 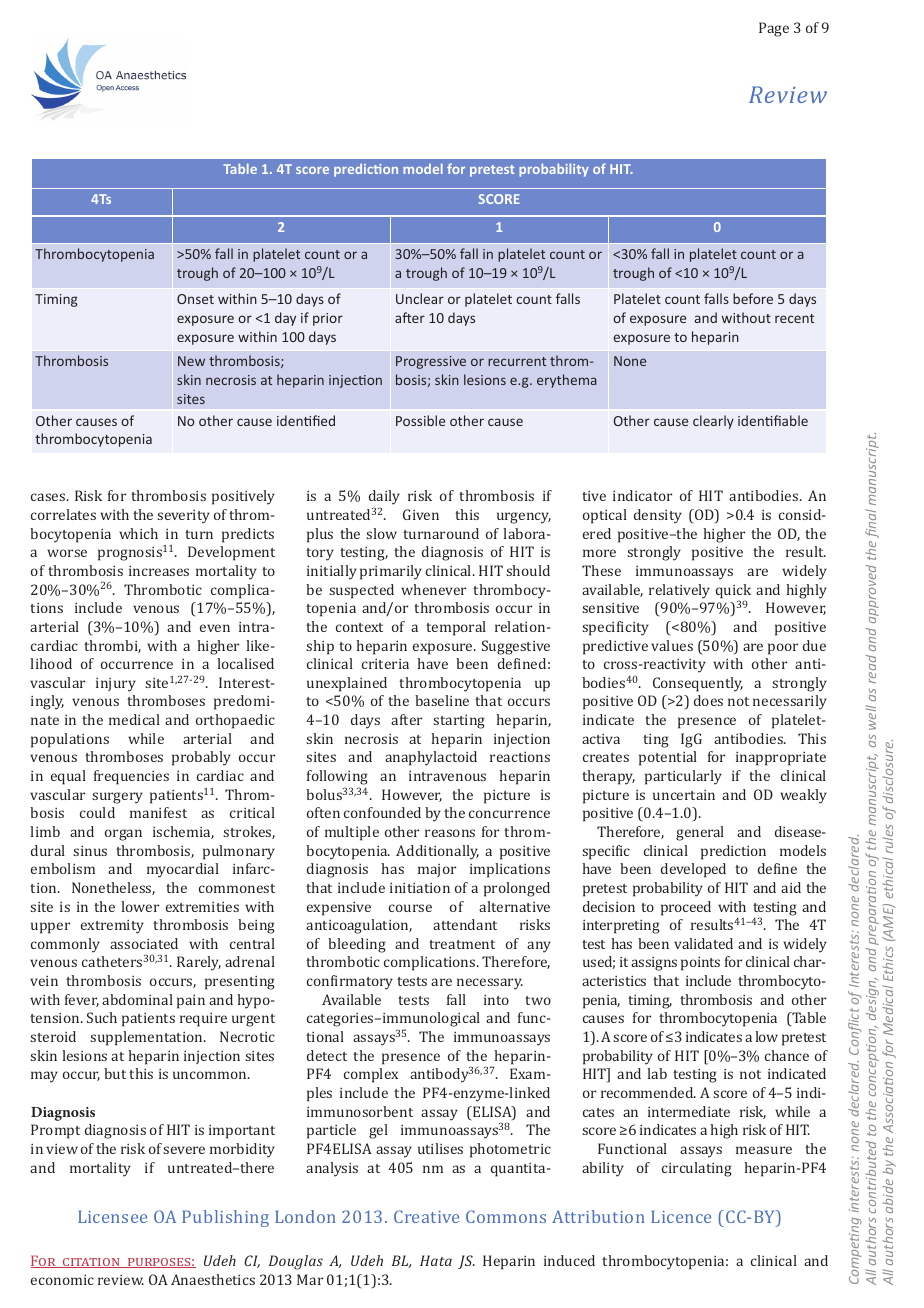 I want to click on severity, so click(x=183, y=517).
